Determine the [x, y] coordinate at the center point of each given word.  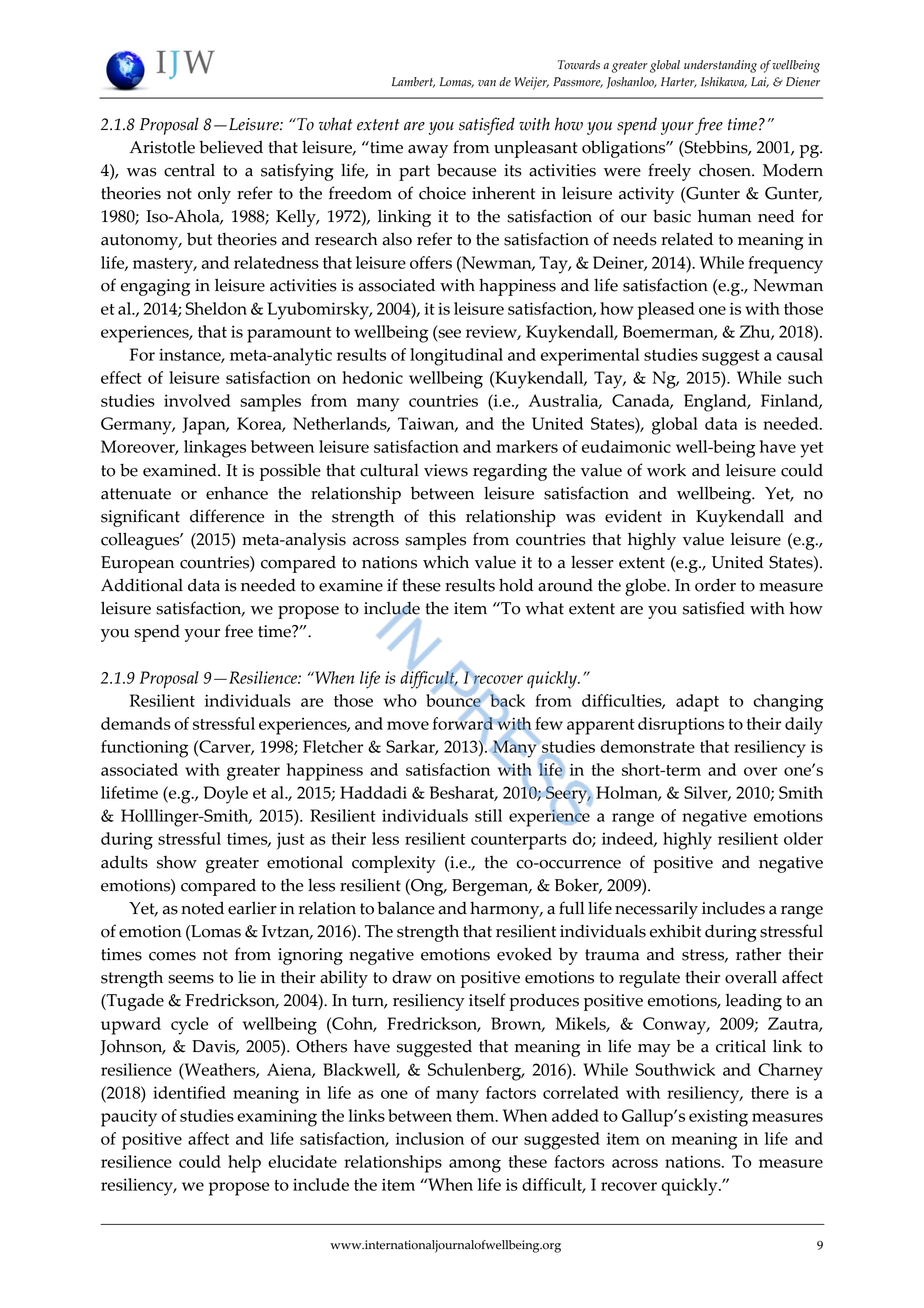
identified [189, 1092]
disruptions [681, 726]
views [446, 470]
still [488, 815]
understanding [720, 66]
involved [197, 400]
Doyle [226, 795]
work [666, 470]
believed [231, 147]
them [476, 1115]
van [487, 83]
